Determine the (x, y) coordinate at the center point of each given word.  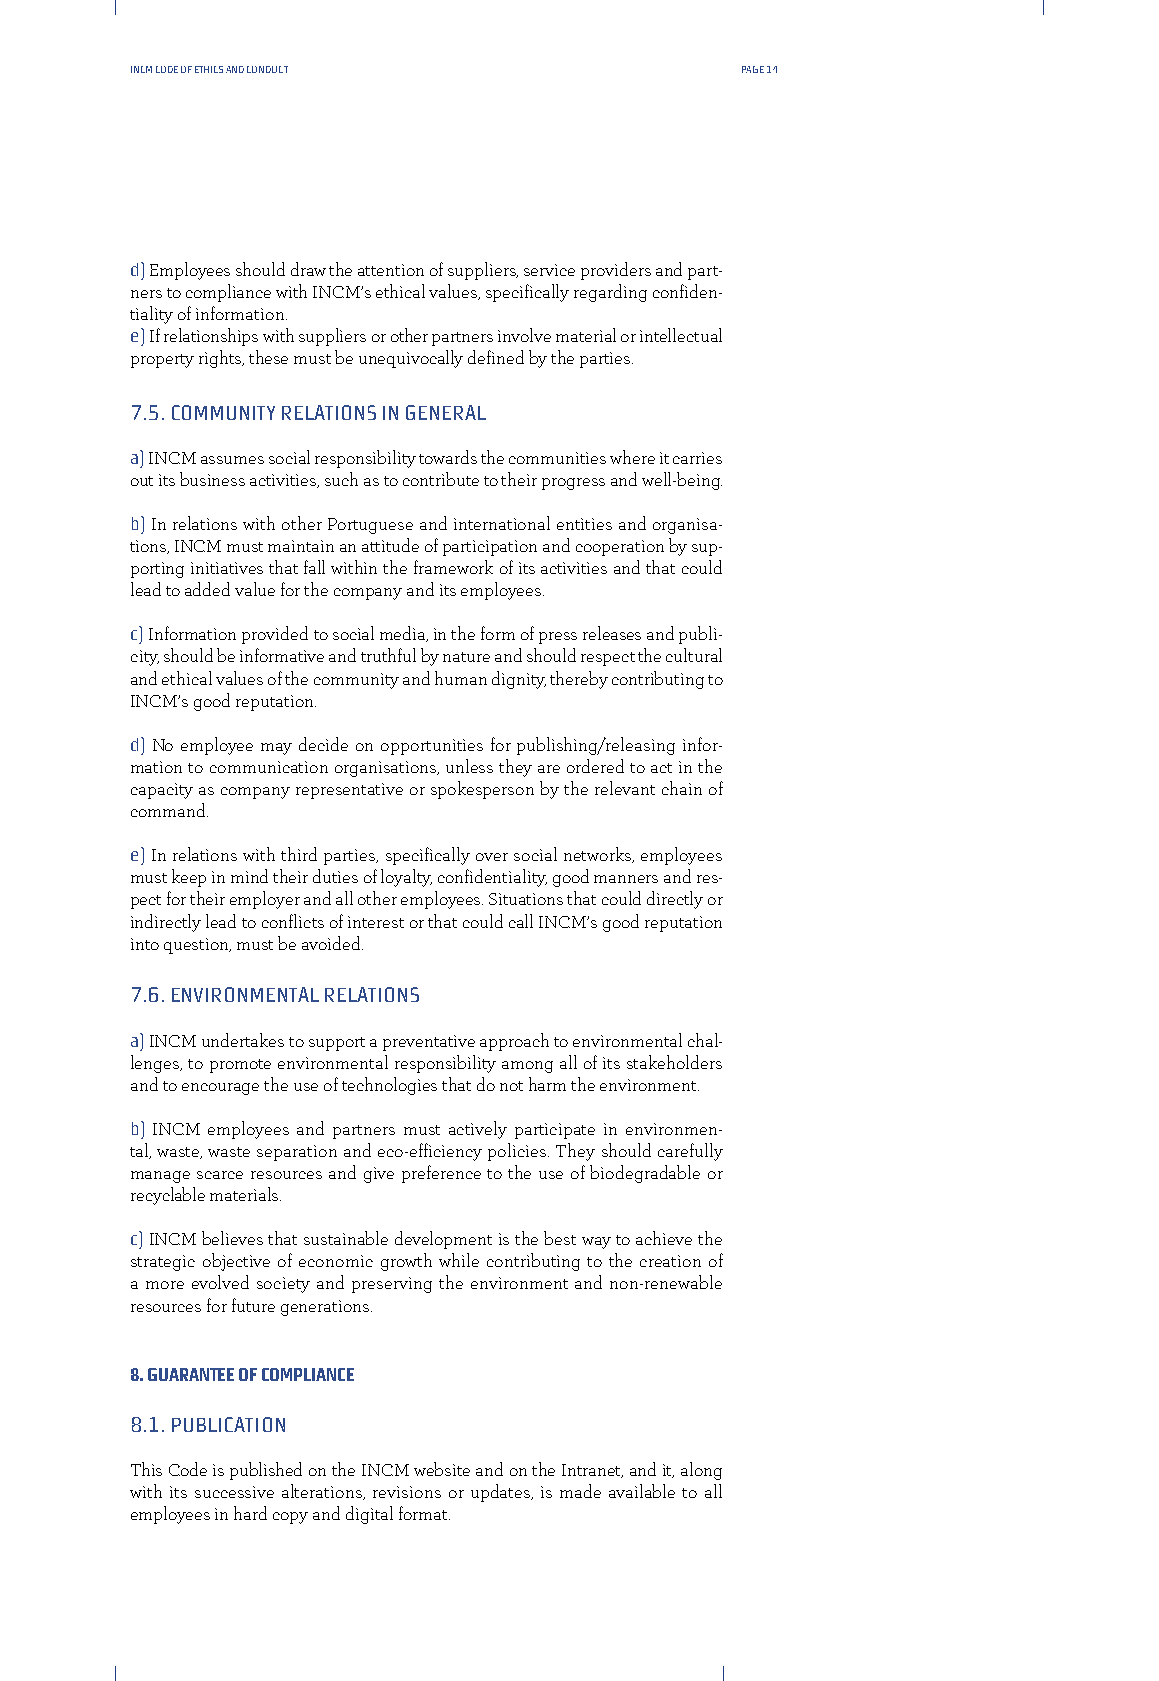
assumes (232, 460)
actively (478, 1130)
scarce (220, 1175)
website (442, 1469)
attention (391, 270)
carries (697, 458)
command (169, 810)
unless (469, 766)
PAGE (753, 69)
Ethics (209, 69)
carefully (690, 1152)
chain (682, 788)
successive (234, 1492)
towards (448, 457)
